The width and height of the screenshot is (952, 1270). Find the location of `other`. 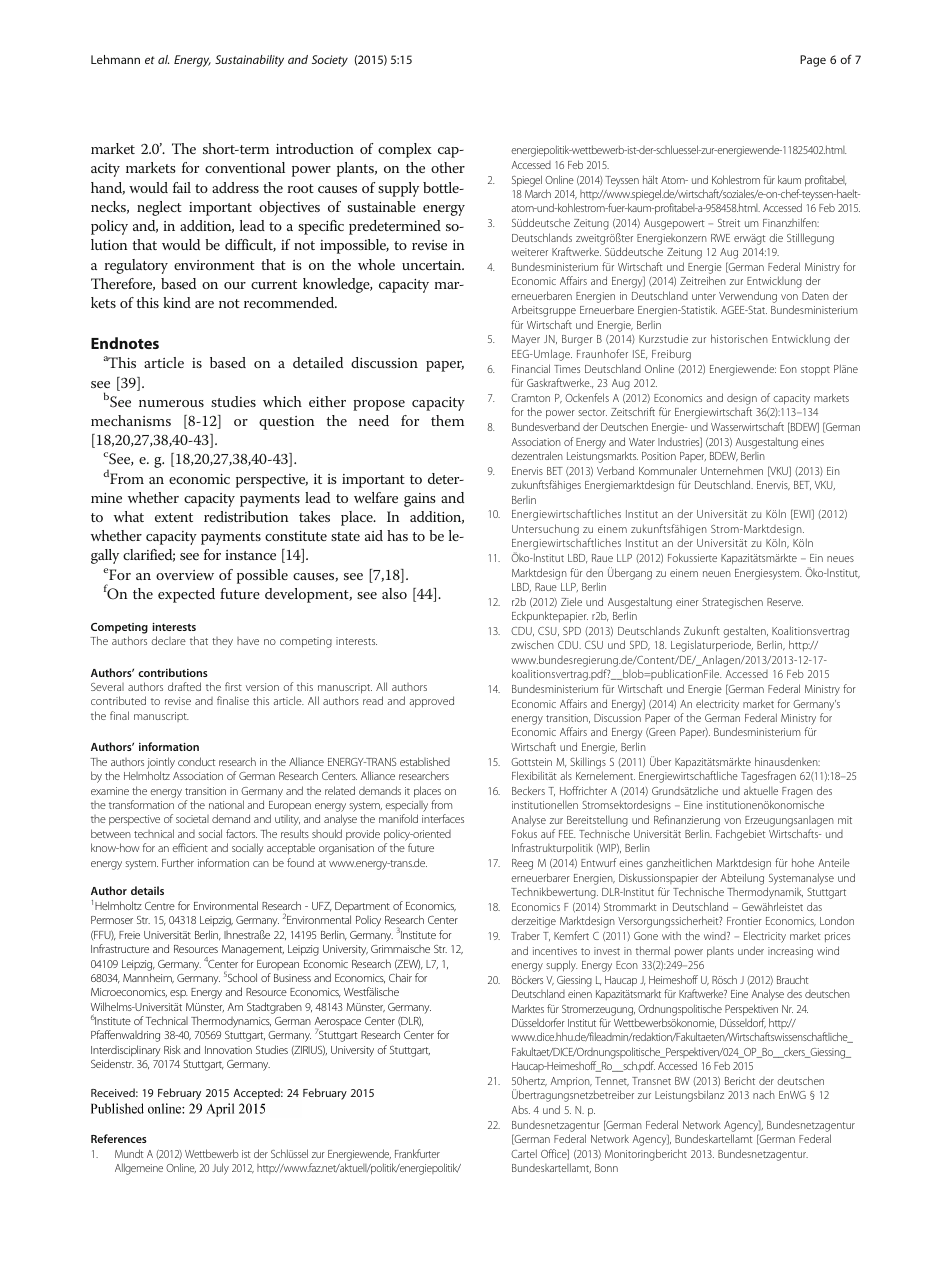

other is located at coordinates (448, 167).
